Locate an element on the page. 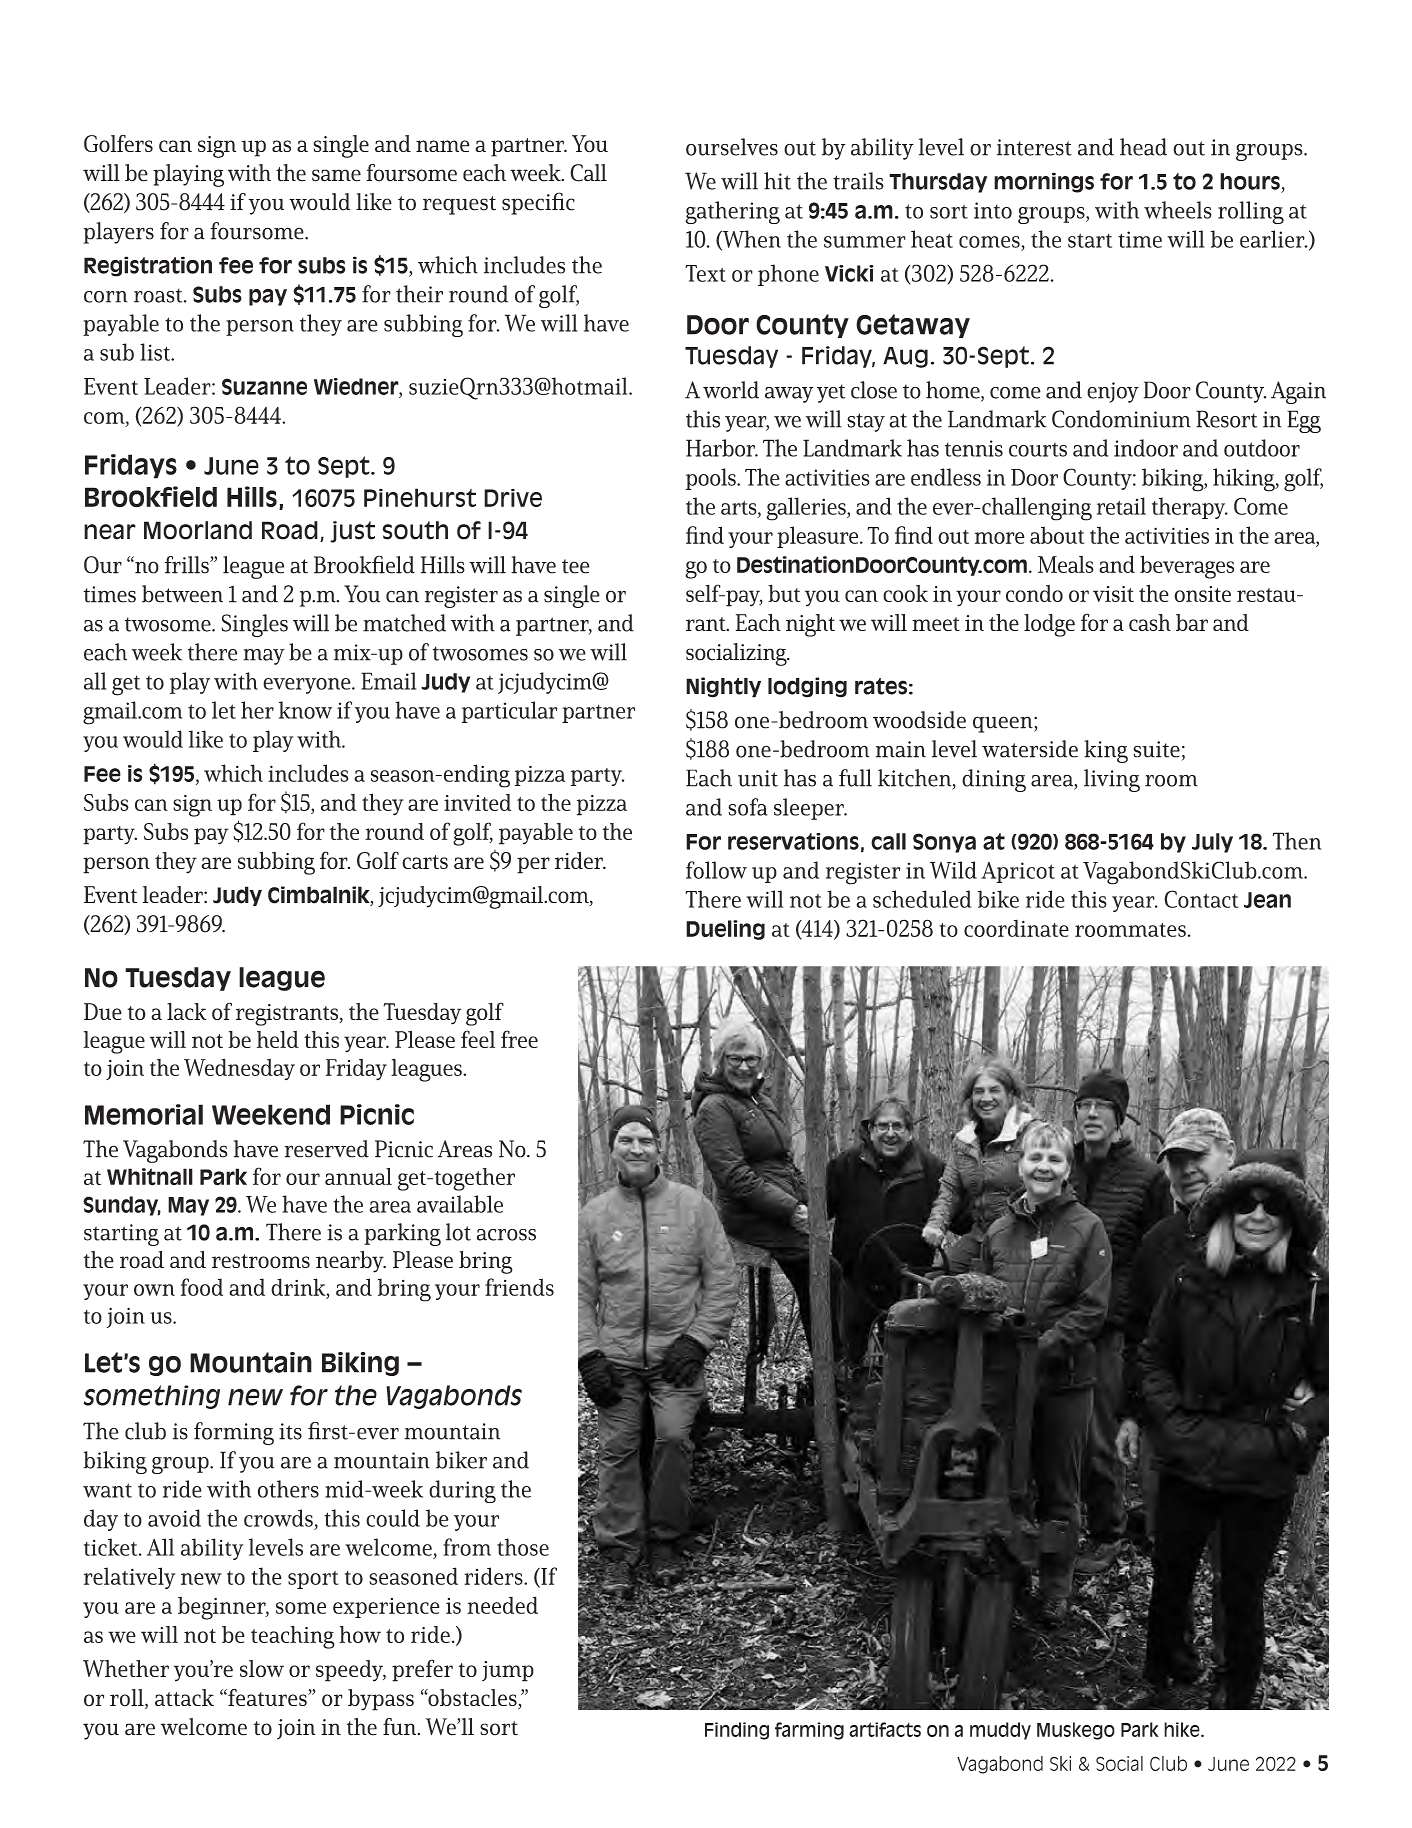 The width and height of the document is (1412, 1828). wheels is located at coordinates (1178, 210).
